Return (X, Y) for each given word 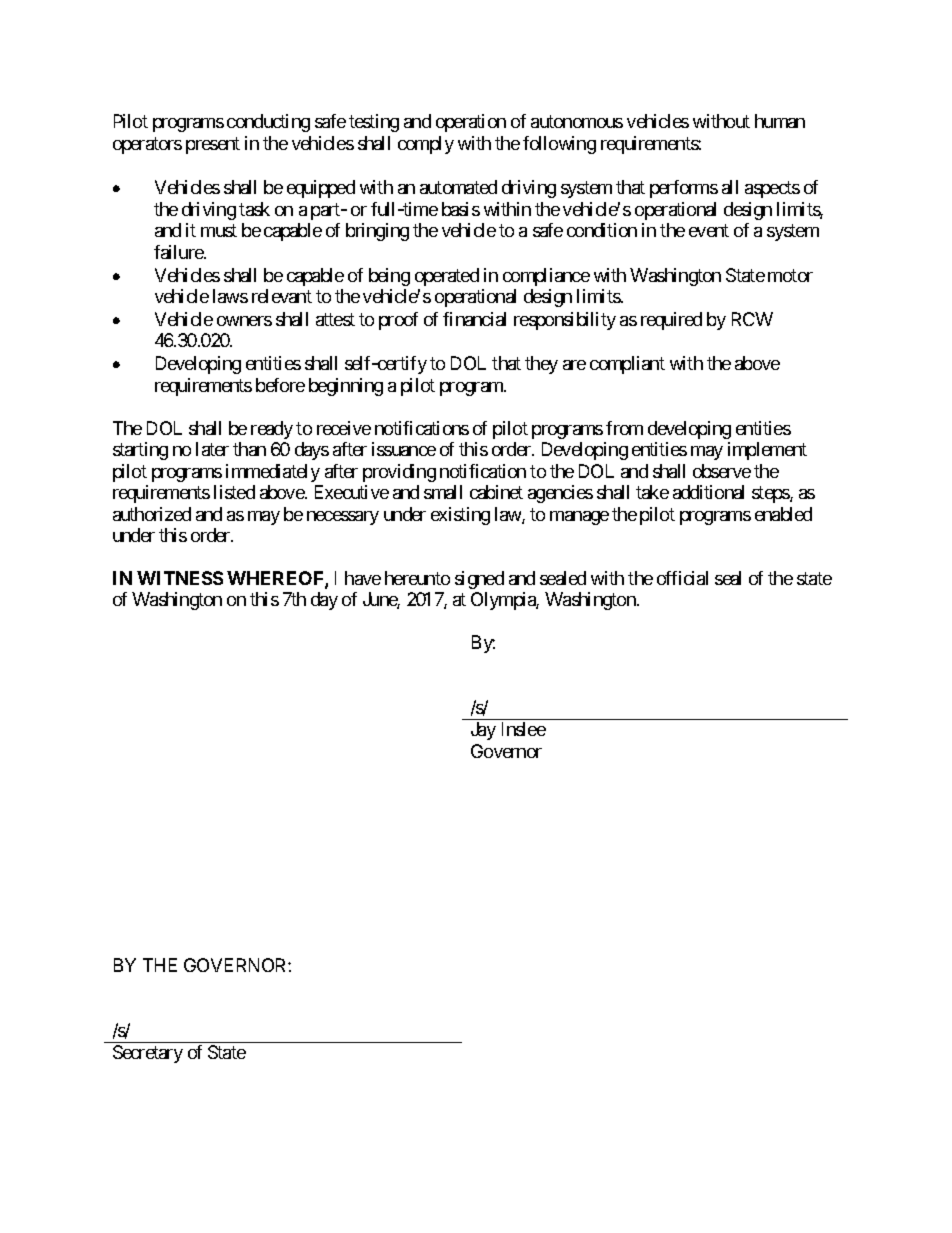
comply (426, 145)
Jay (483, 731)
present (213, 145)
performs (684, 189)
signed (479, 580)
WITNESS (180, 578)
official (682, 578)
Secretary (148, 1054)
